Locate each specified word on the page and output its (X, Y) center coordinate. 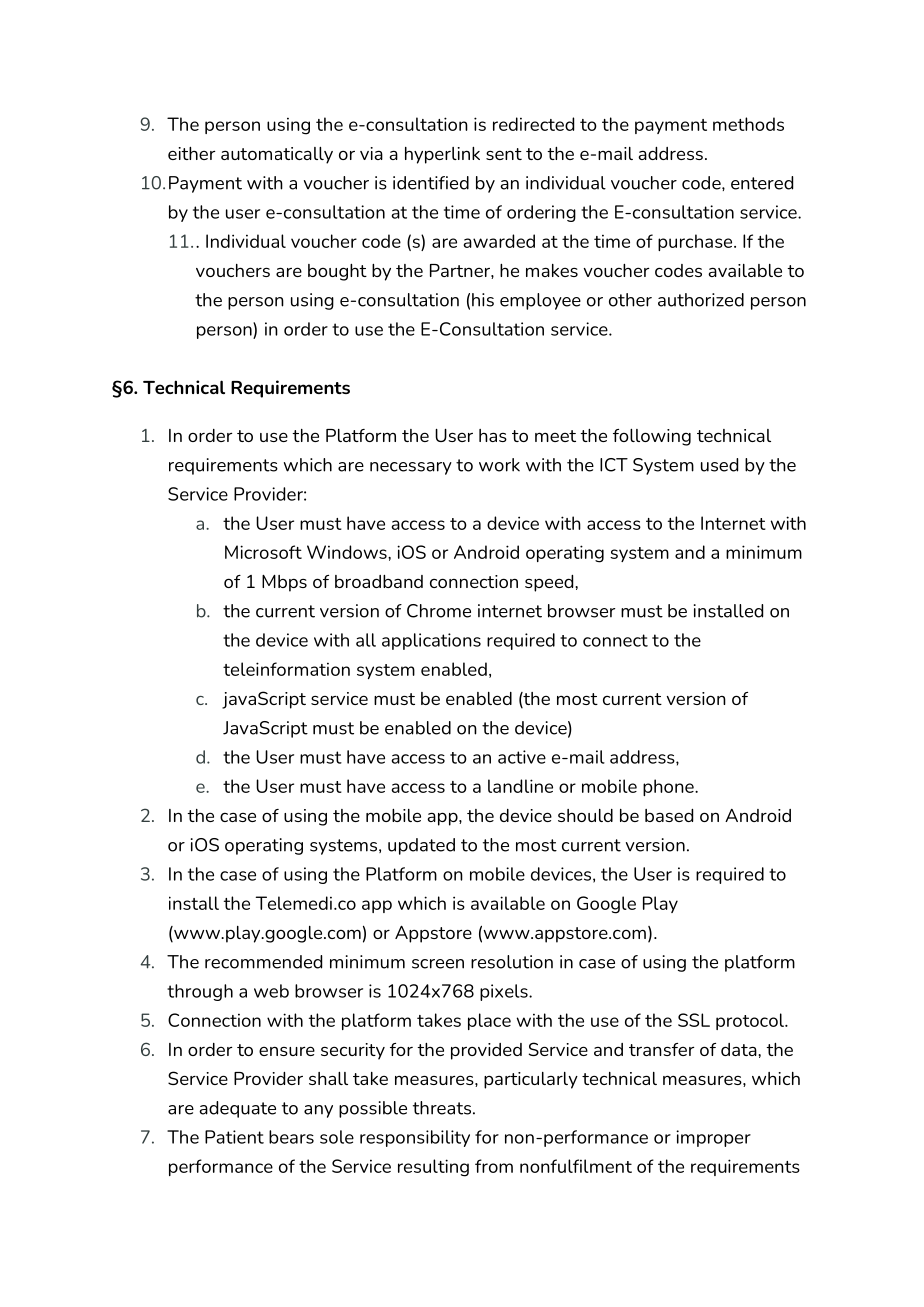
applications (431, 641)
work (499, 465)
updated (421, 846)
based (669, 815)
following (652, 437)
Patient (234, 1137)
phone (669, 787)
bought (337, 272)
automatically (277, 155)
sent (504, 154)
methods (748, 124)
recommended (263, 962)
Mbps (284, 583)
